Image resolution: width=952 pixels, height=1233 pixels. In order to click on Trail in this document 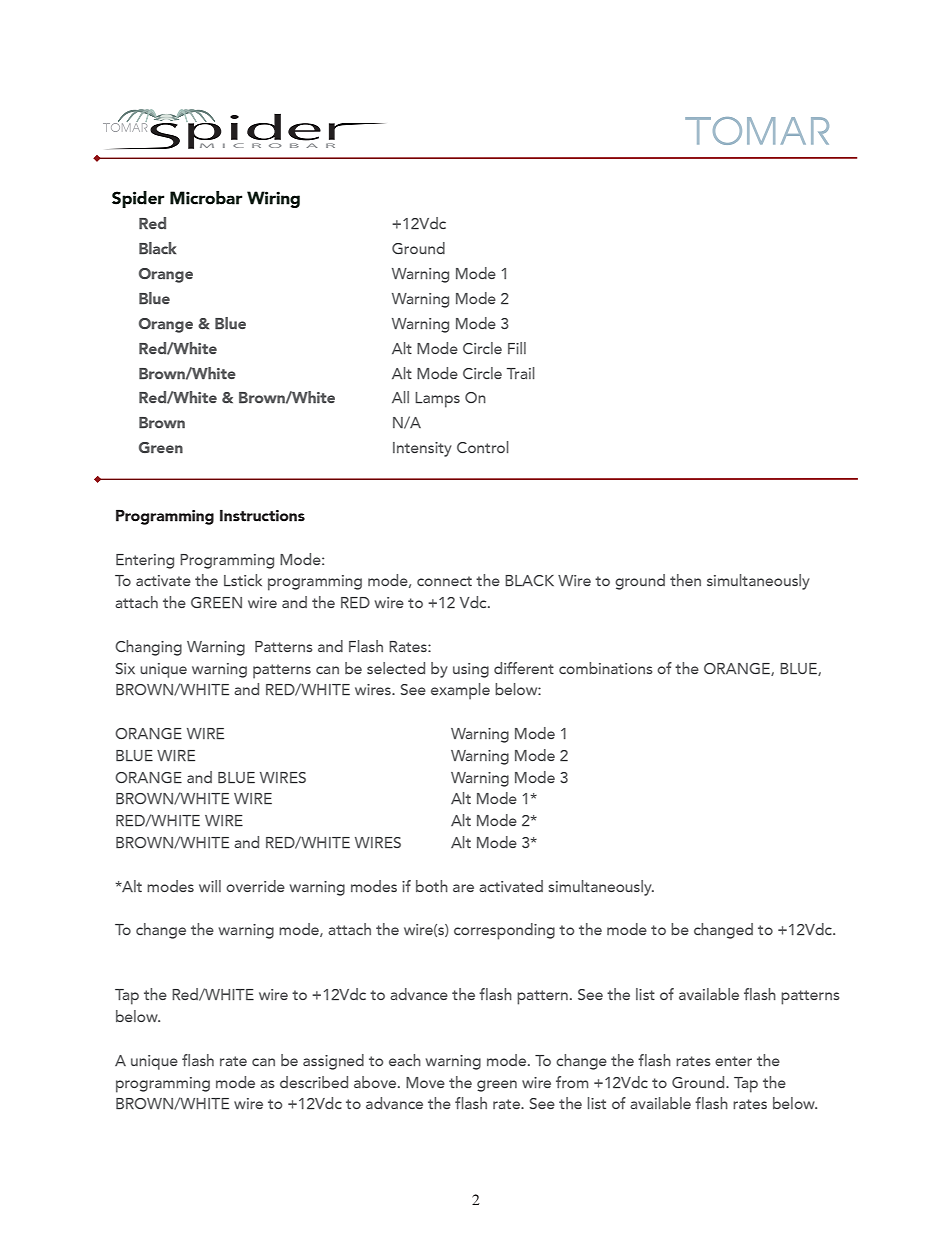, I will do `click(521, 373)`.
